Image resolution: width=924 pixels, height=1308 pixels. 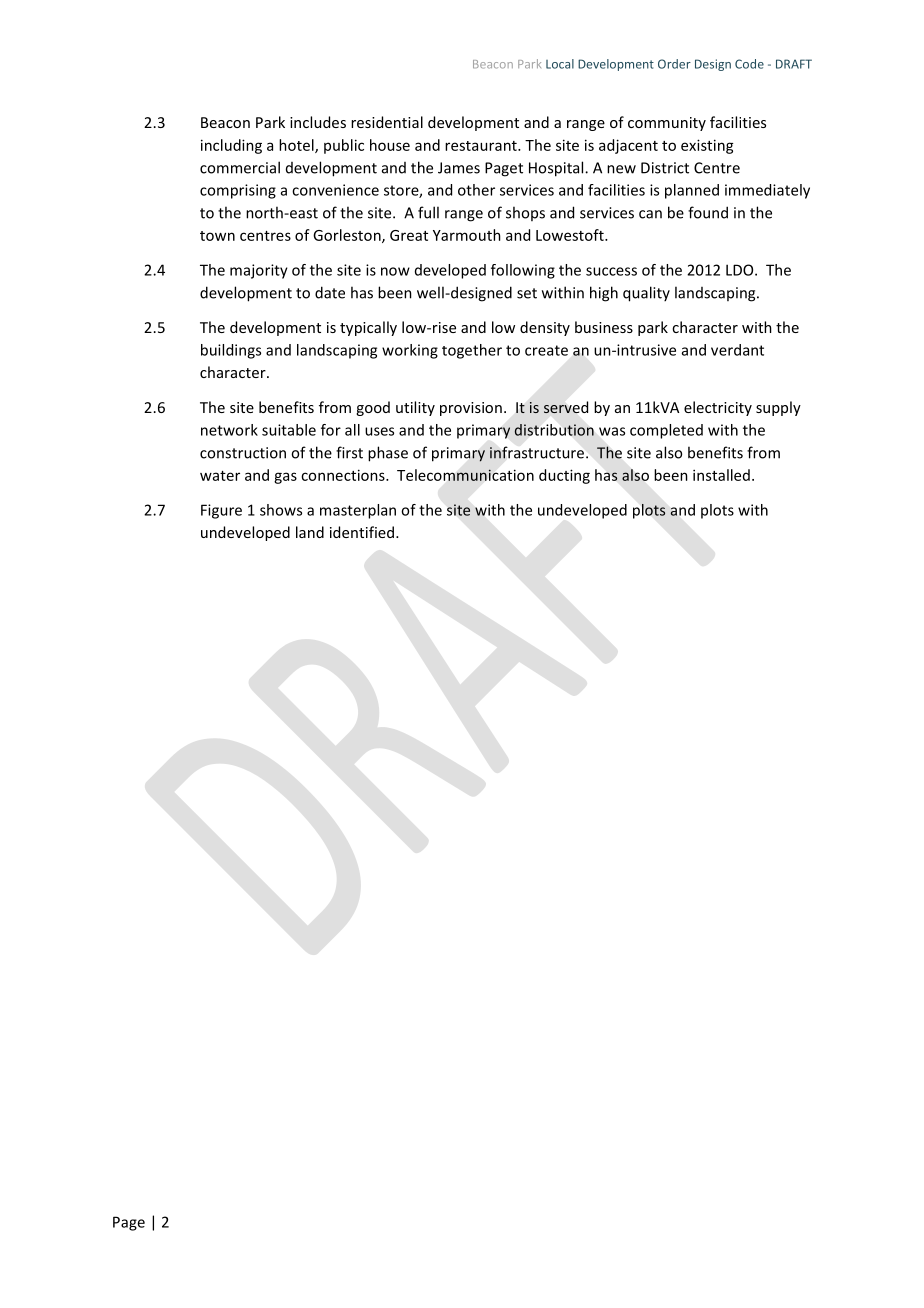 What do you see at coordinates (527, 293) in the image?
I see `set` at bounding box center [527, 293].
